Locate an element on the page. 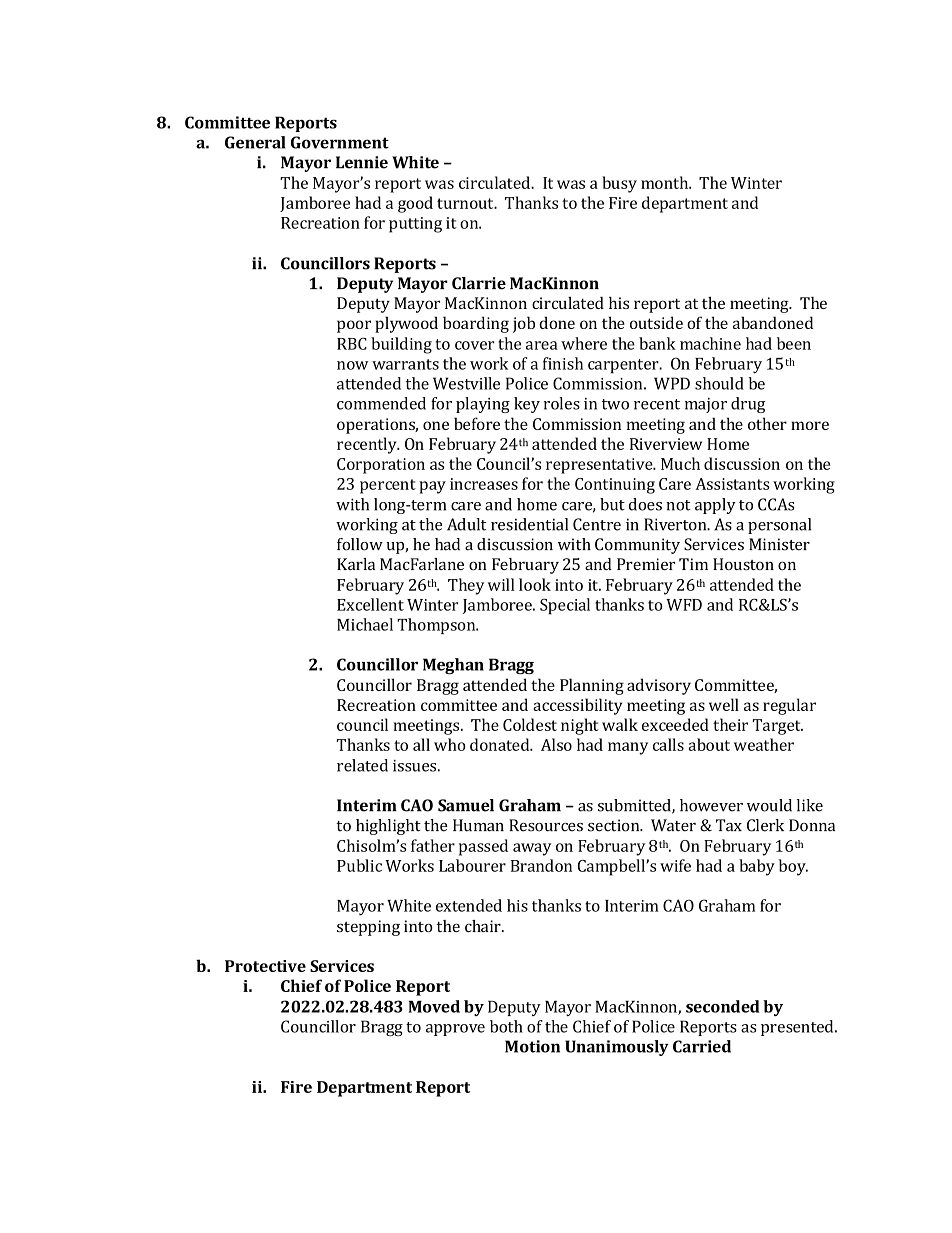  Corporation is located at coordinates (381, 466).
